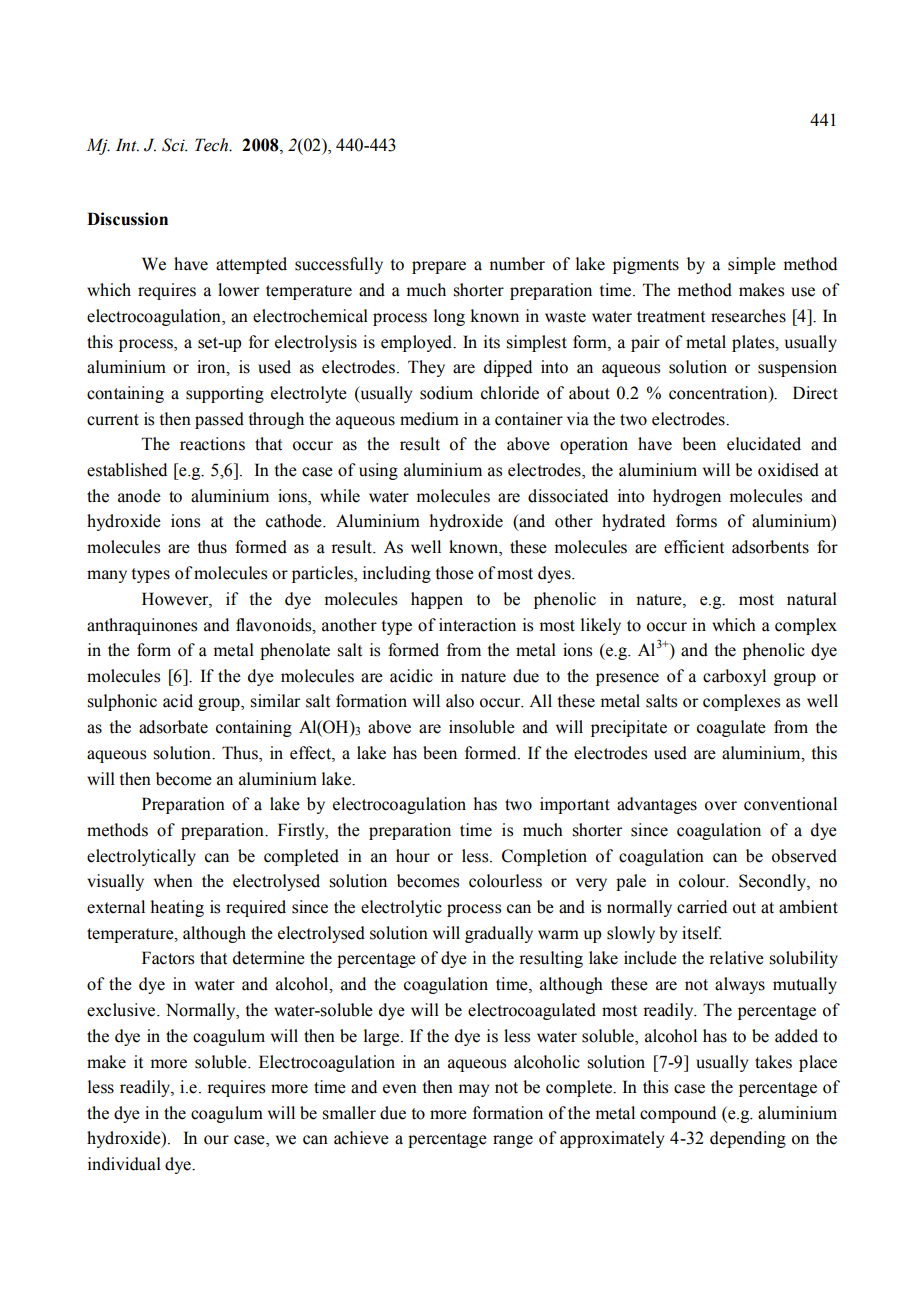  I want to click on prepare, so click(439, 267).
